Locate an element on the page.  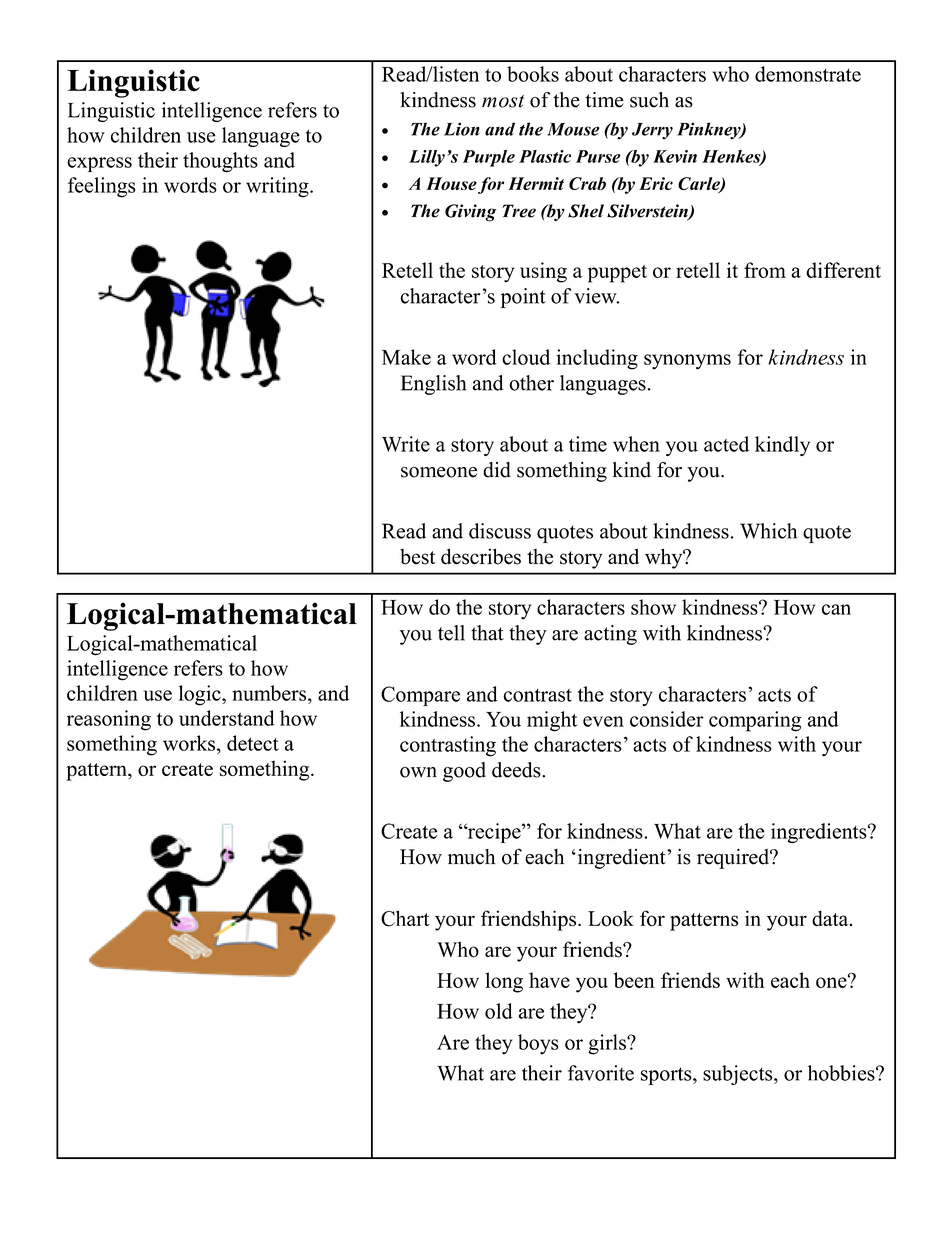
most is located at coordinates (503, 101).
